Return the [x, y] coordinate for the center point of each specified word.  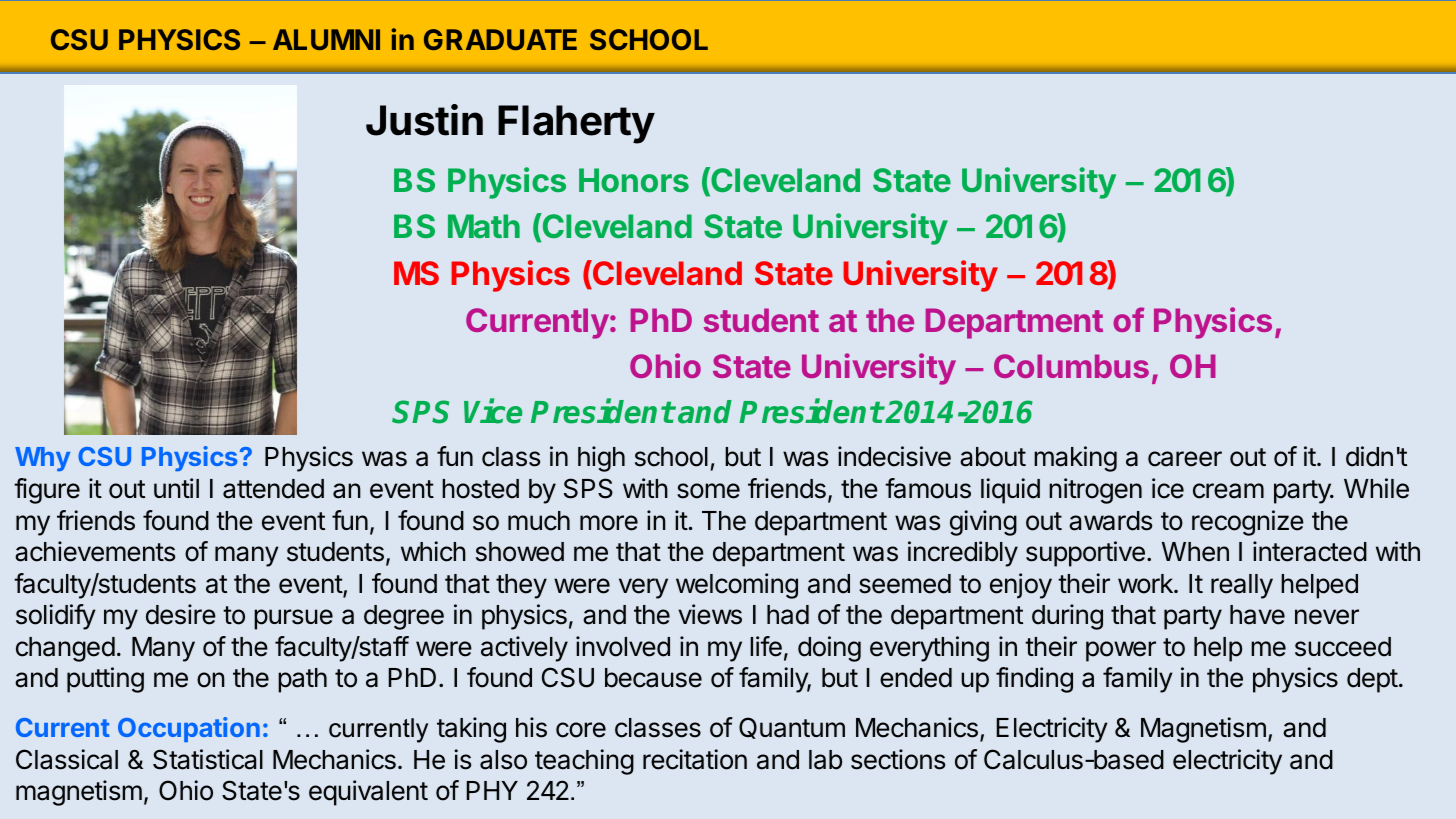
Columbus [1071, 366]
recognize [1248, 523]
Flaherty [576, 124]
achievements [95, 551]
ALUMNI [326, 39]
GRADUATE [500, 39]
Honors [634, 180]
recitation [695, 759]
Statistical [208, 759]
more [609, 523]
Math [484, 226]
